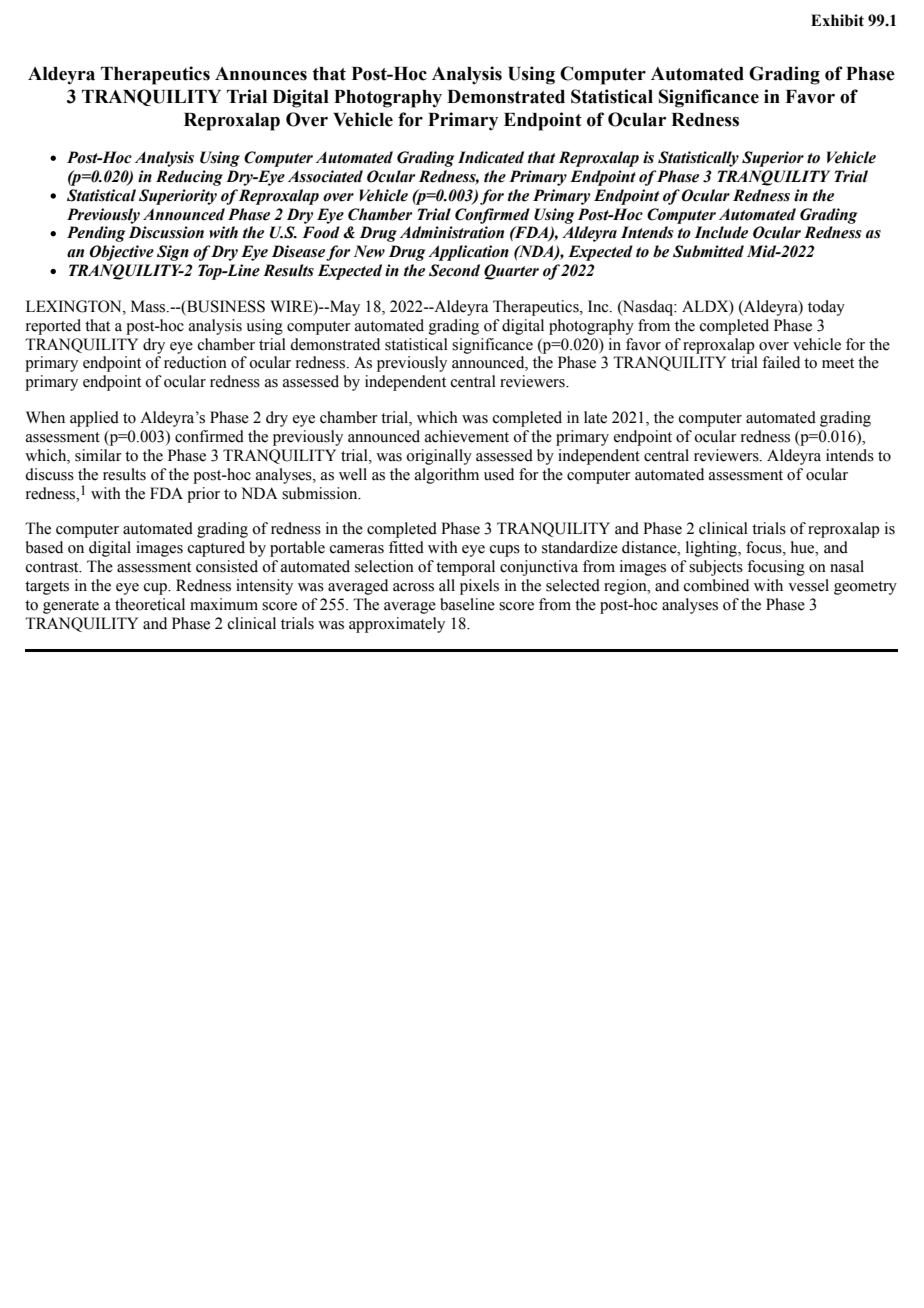 The height and width of the screenshot is (1308, 924). I want to click on Announces, so click(261, 74).
